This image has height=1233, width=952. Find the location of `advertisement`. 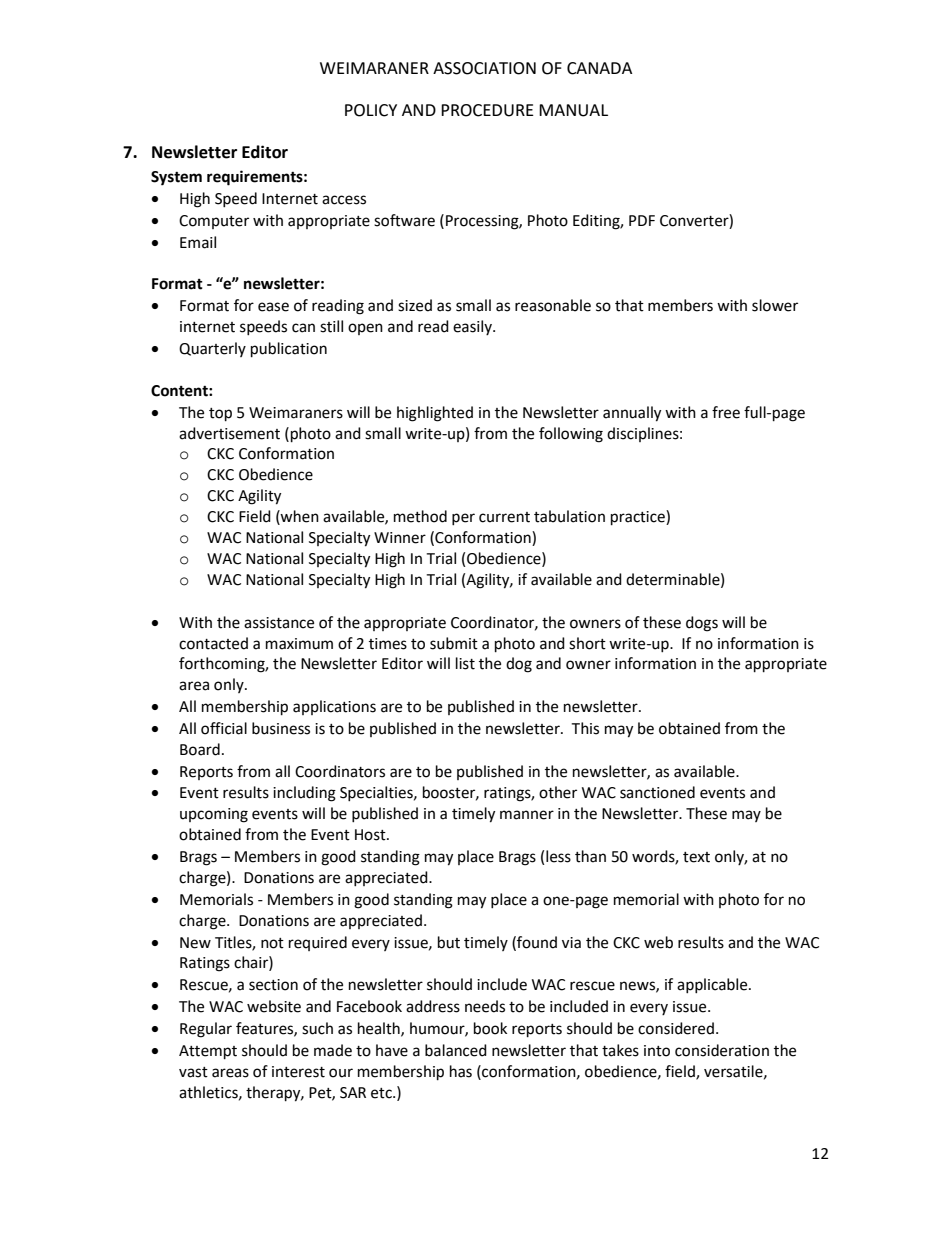

advertisement is located at coordinates (229, 433).
